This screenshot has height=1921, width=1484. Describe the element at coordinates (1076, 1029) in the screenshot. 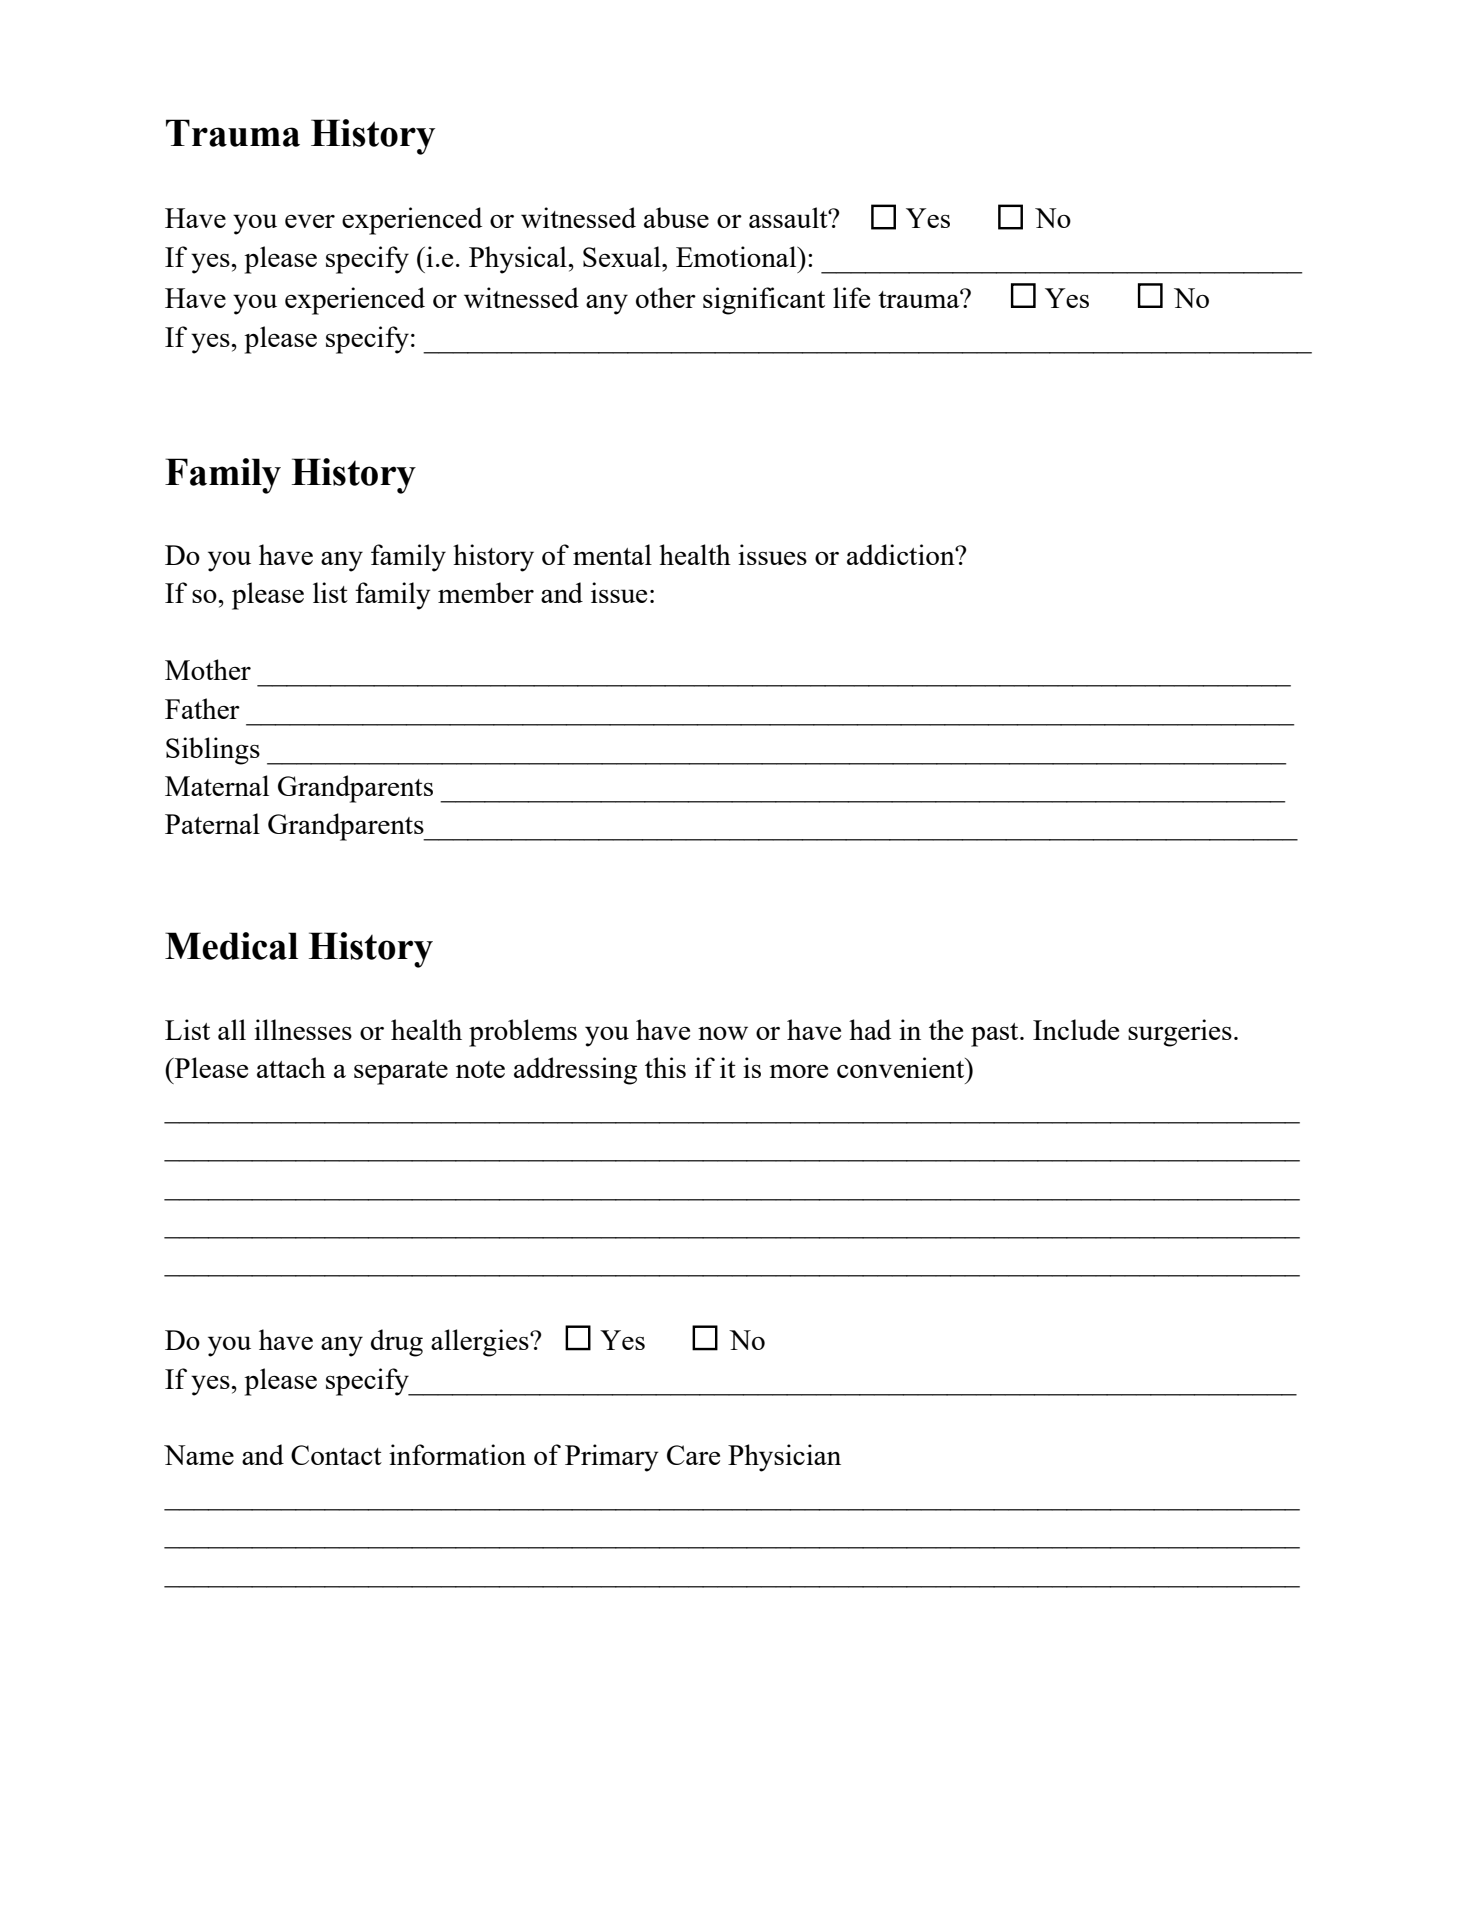

I see `Include` at that location.
